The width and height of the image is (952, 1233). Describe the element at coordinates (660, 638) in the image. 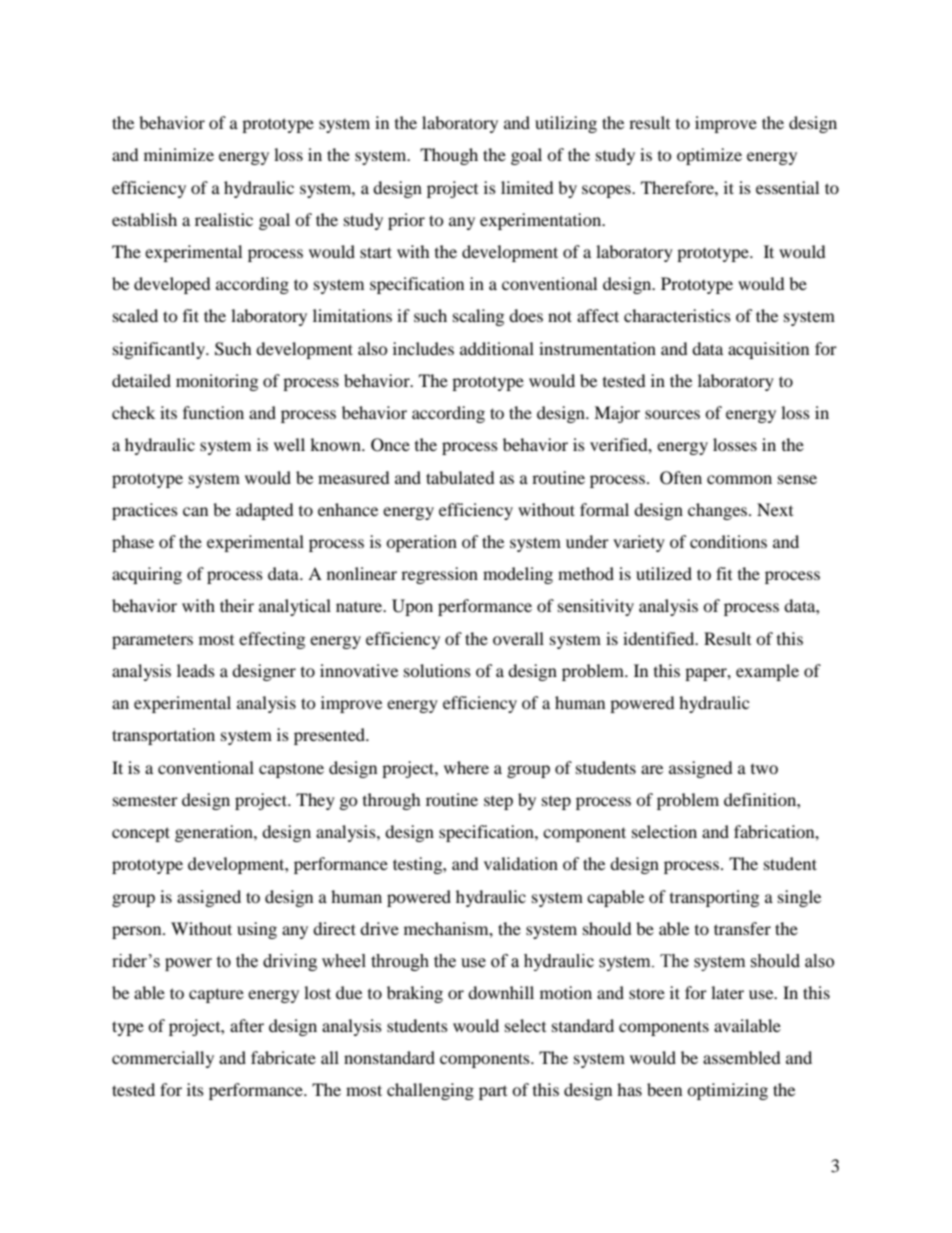

I see `identified` at that location.
